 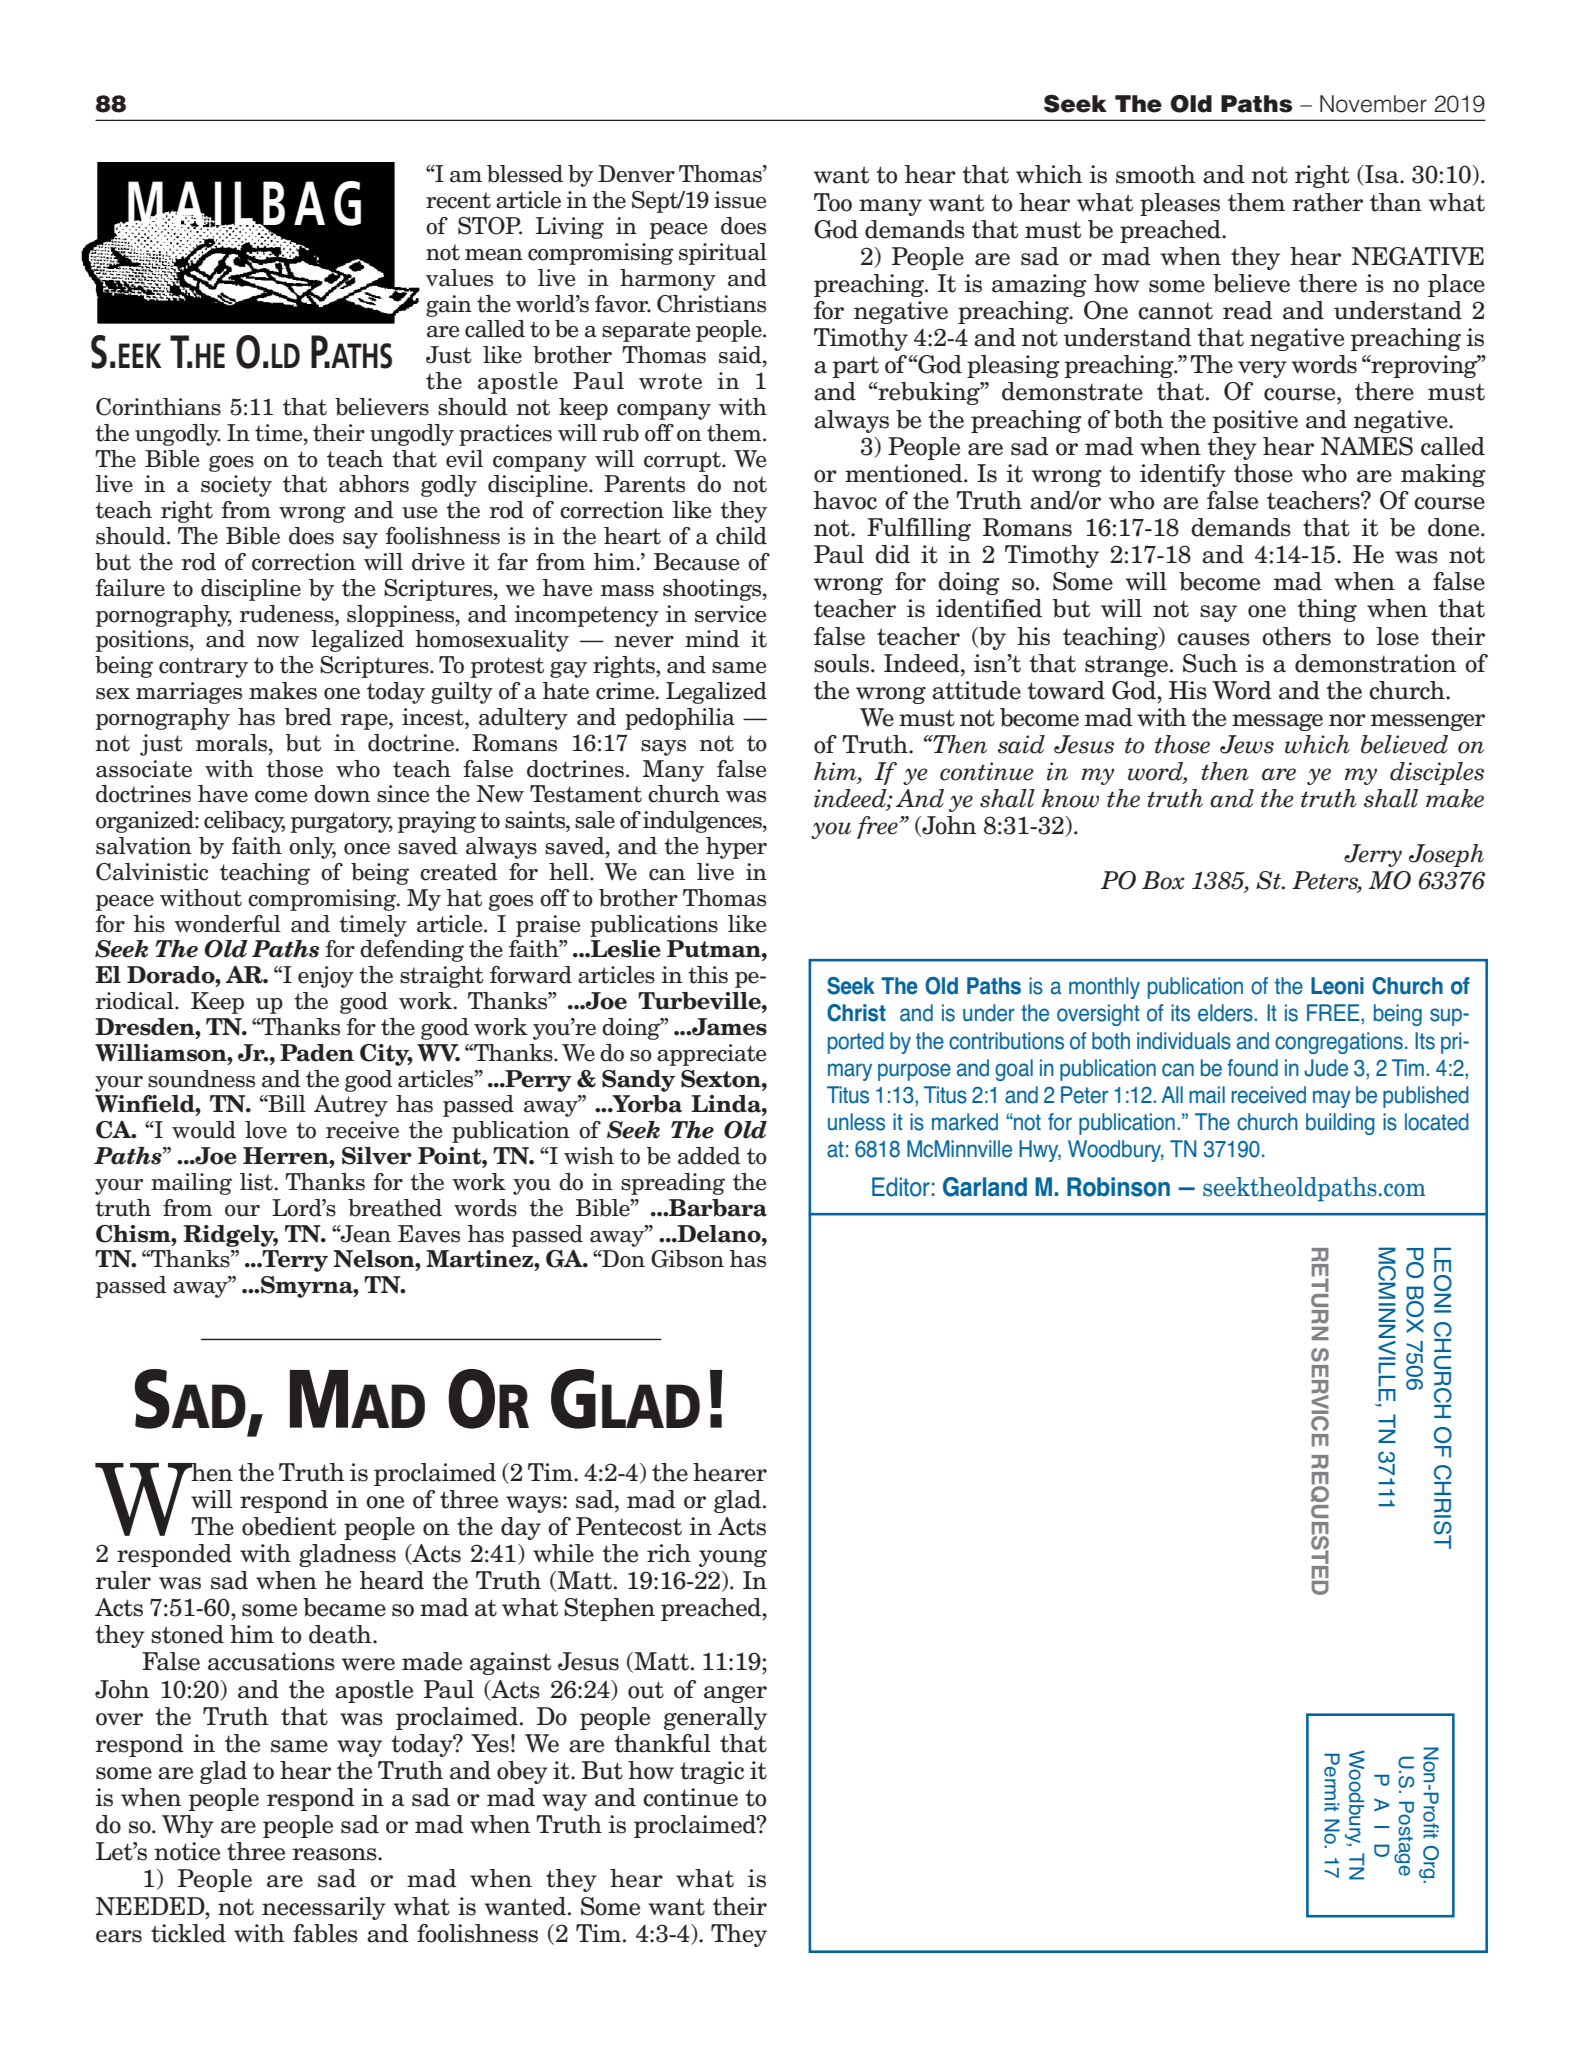 What do you see at coordinates (458, 200) in the image?
I see `recent` at bounding box center [458, 200].
